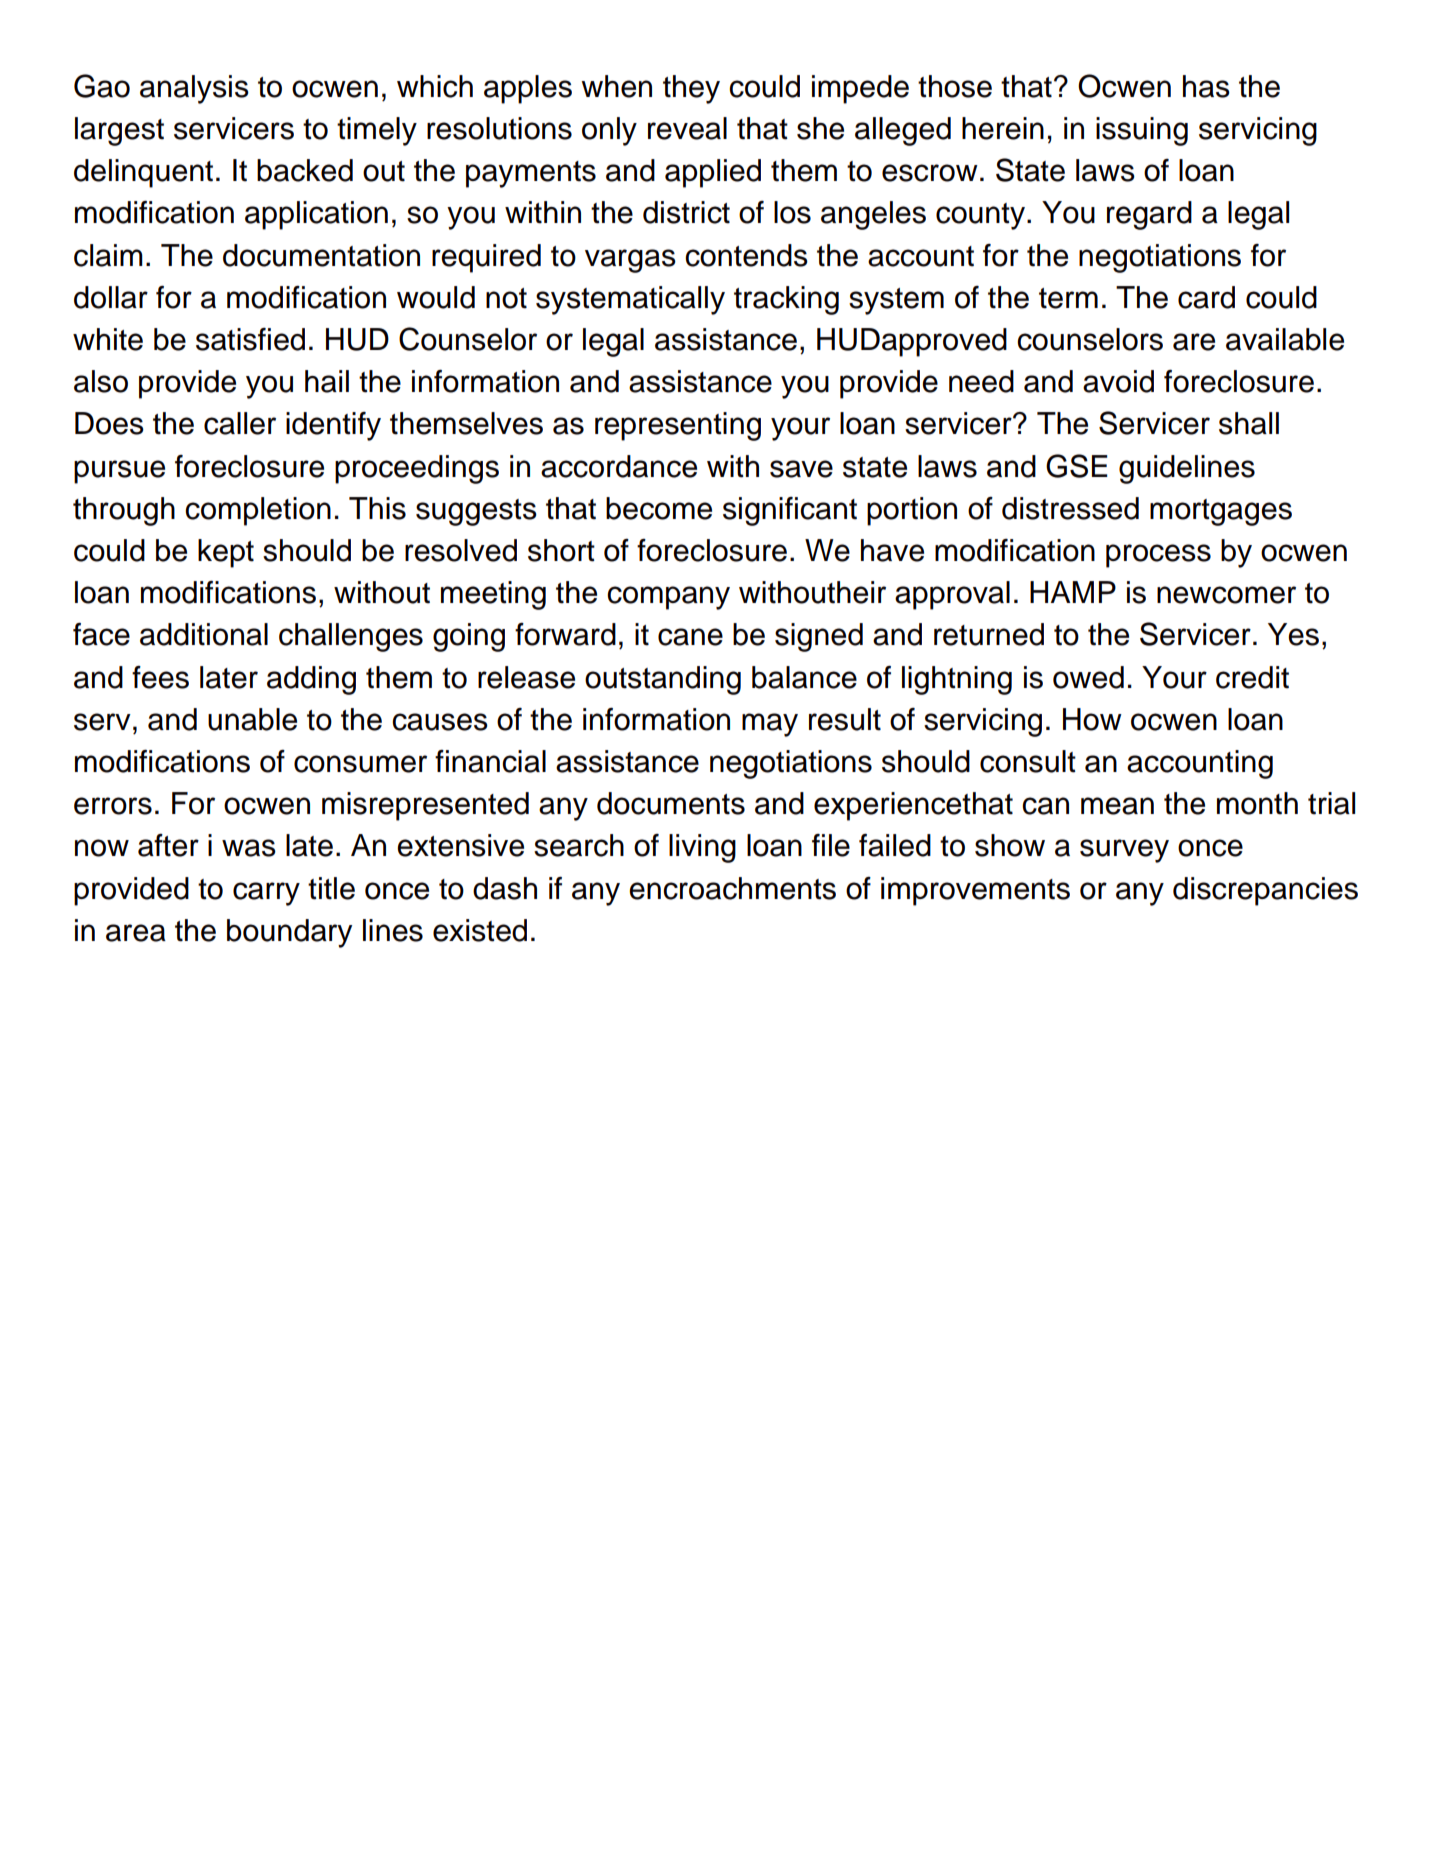 The image size is (1435, 1857). Describe the element at coordinates (732, 888) in the document. I see `encroachments` at that location.
